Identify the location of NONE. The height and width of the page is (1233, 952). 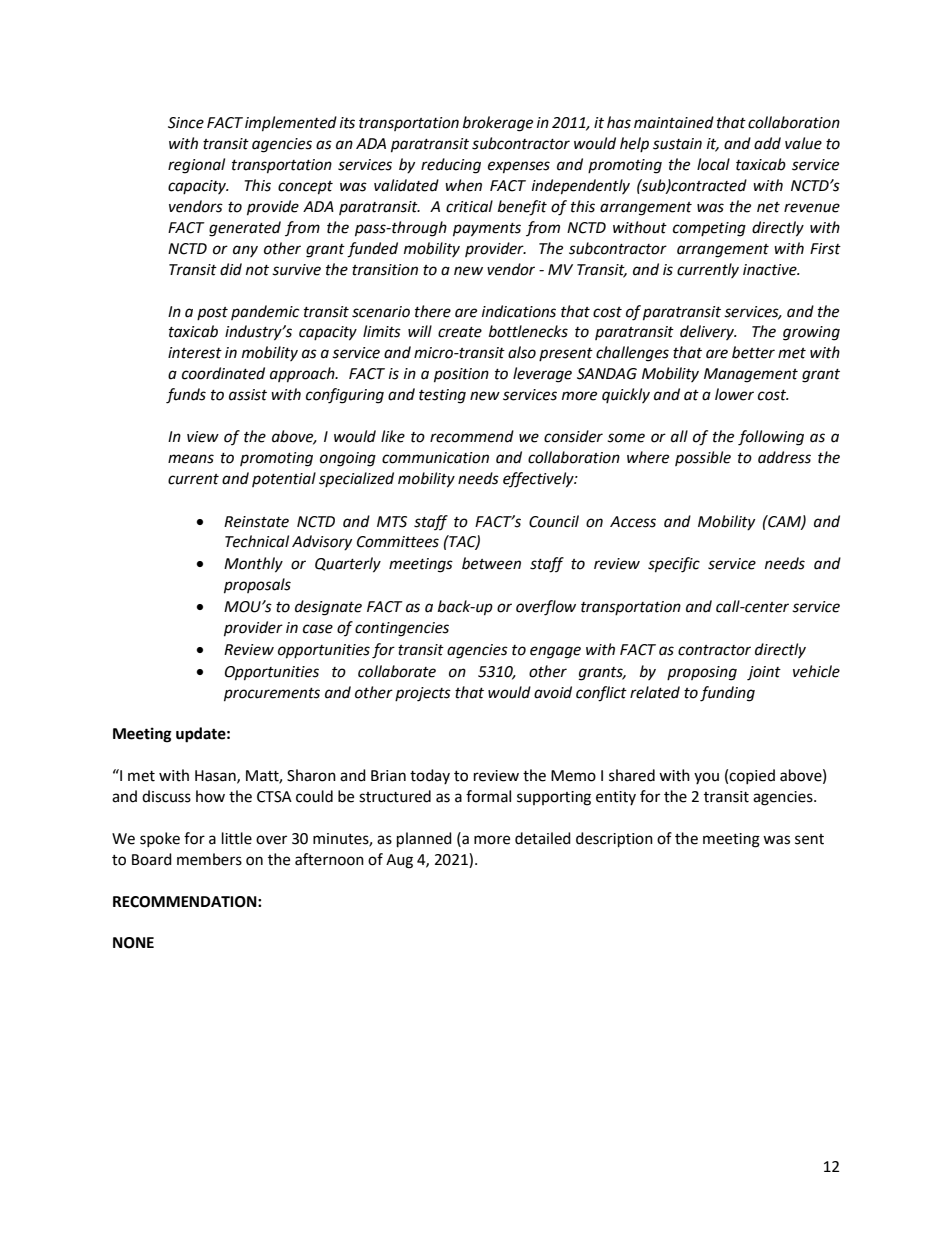
(133, 943).
